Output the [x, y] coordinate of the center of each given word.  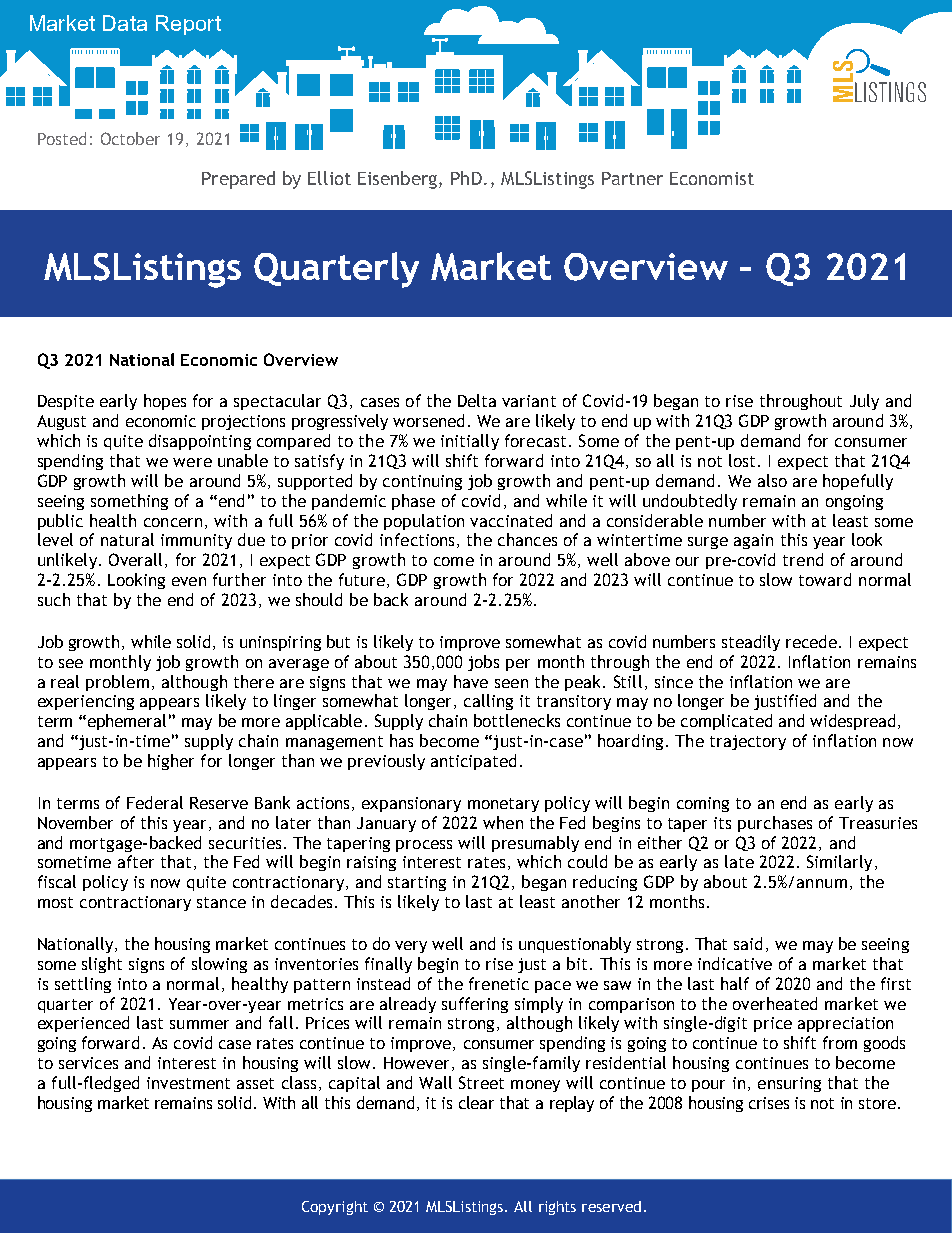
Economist [712, 178]
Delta [477, 400]
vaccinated [511, 520]
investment [188, 1083]
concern [173, 522]
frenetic [499, 983]
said [748, 943]
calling [488, 702]
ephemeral [125, 722]
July [864, 402]
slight [102, 965]
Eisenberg [397, 180]
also [772, 480]
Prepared [238, 180]
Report [188, 25]
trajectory [748, 742]
